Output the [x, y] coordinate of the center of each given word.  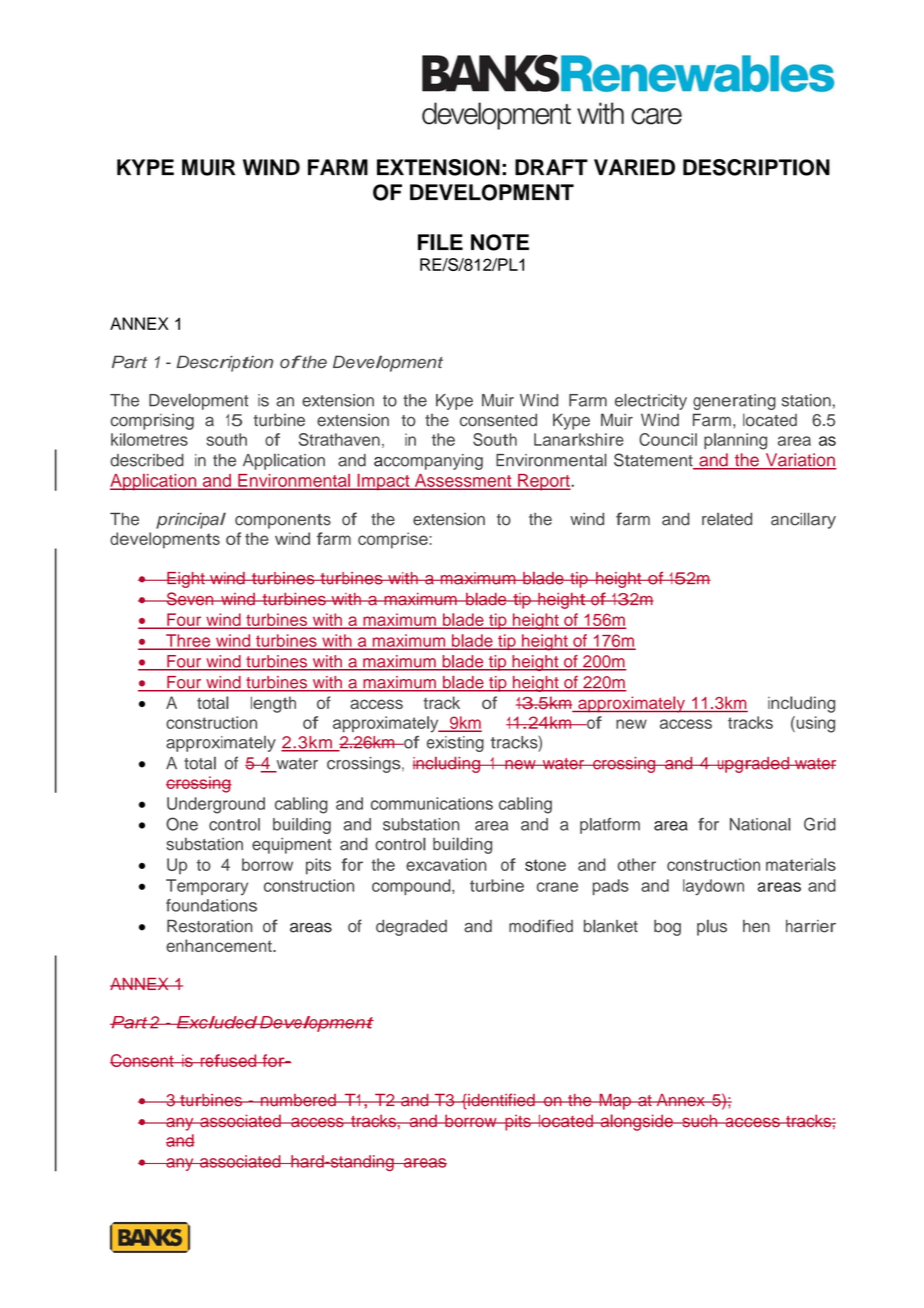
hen [756, 926]
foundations [211, 905]
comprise [393, 540]
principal [191, 520]
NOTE [500, 242]
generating [734, 402]
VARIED [634, 167]
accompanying [428, 462]
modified [541, 926]
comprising [152, 421]
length [273, 704]
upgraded [753, 765]
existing [455, 744]
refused [228, 1060]
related [727, 519]
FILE [440, 242]
